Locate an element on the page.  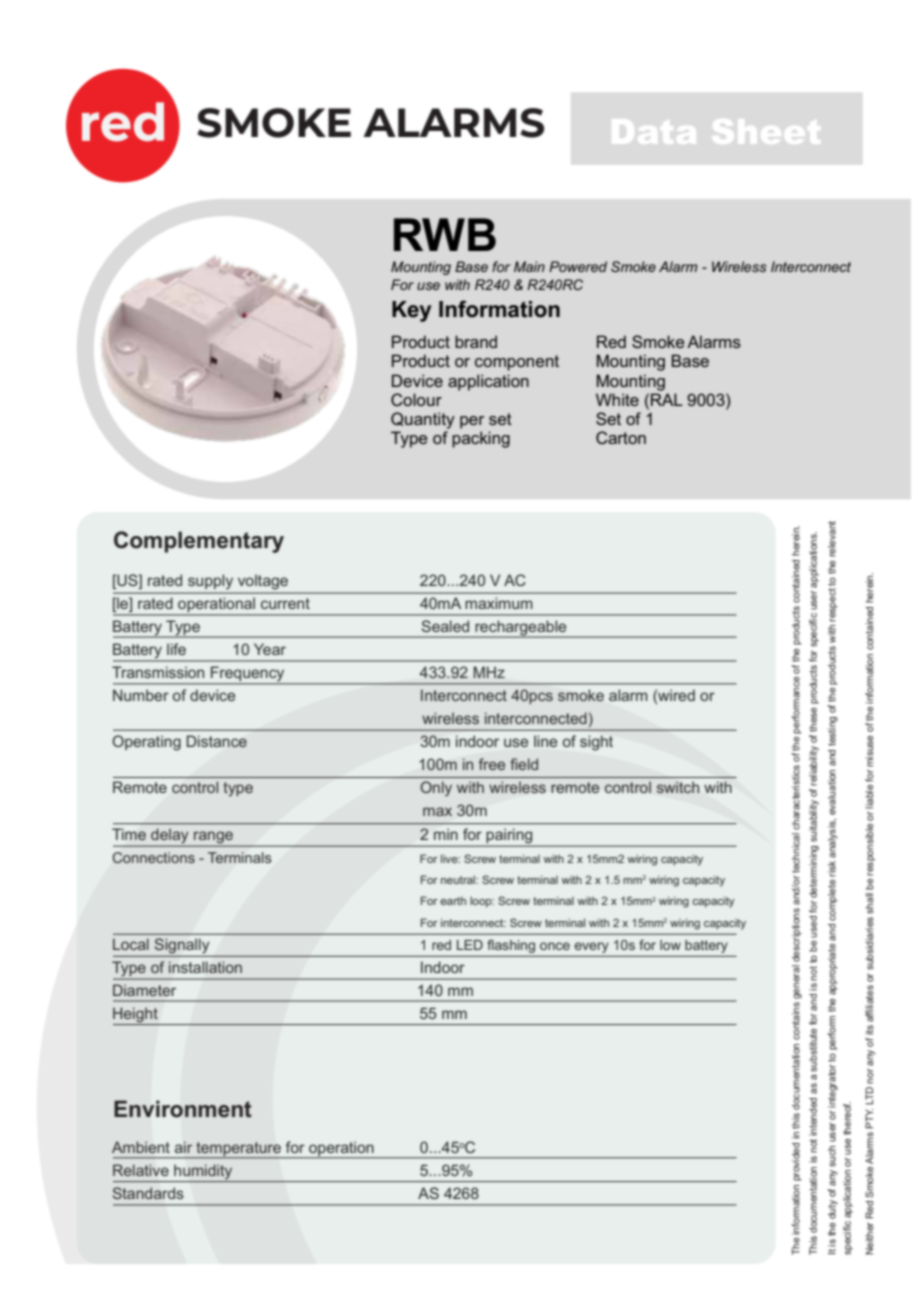
temperature is located at coordinates (238, 1150).
